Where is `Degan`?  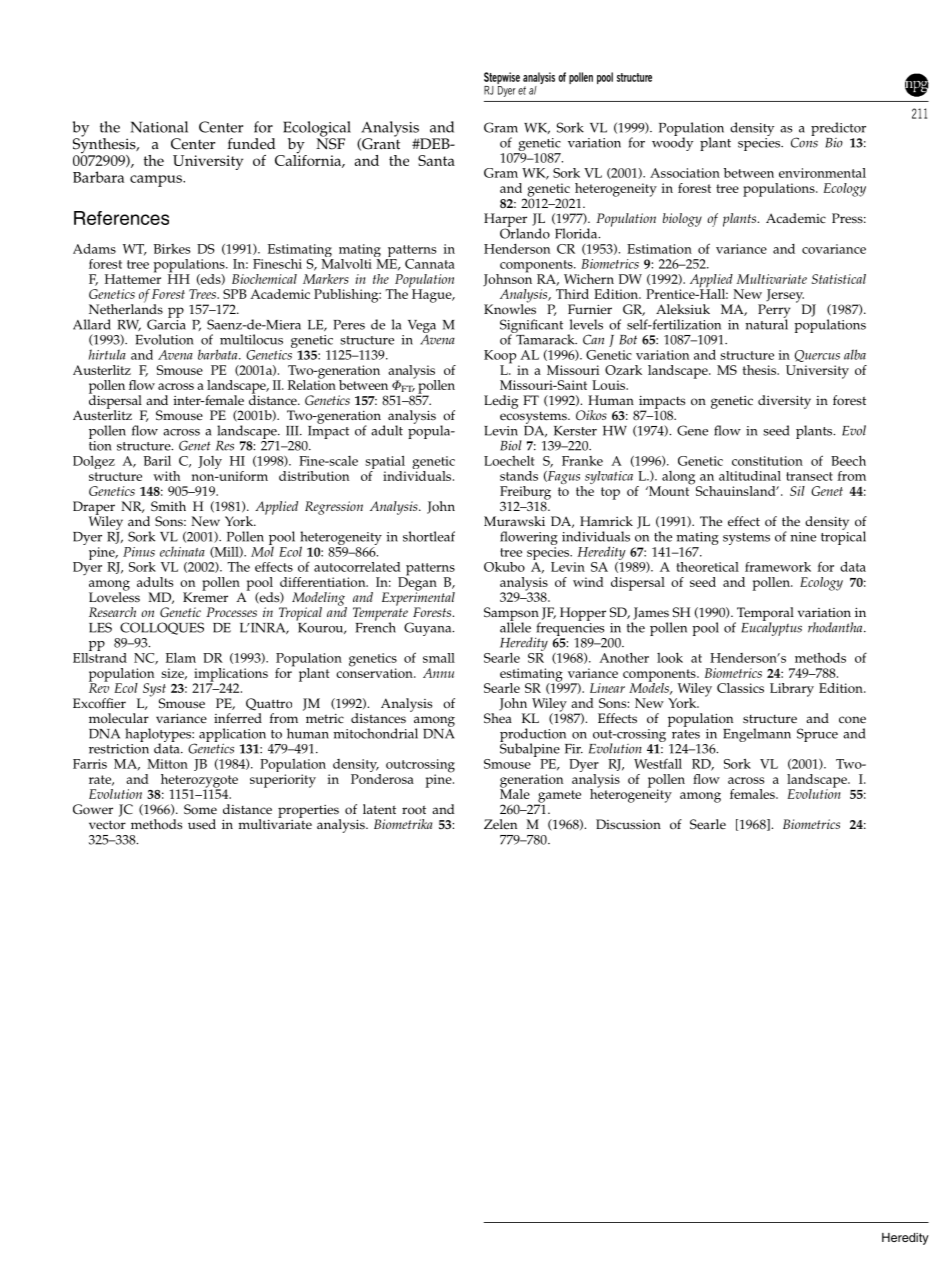 Degan is located at coordinates (417, 584).
